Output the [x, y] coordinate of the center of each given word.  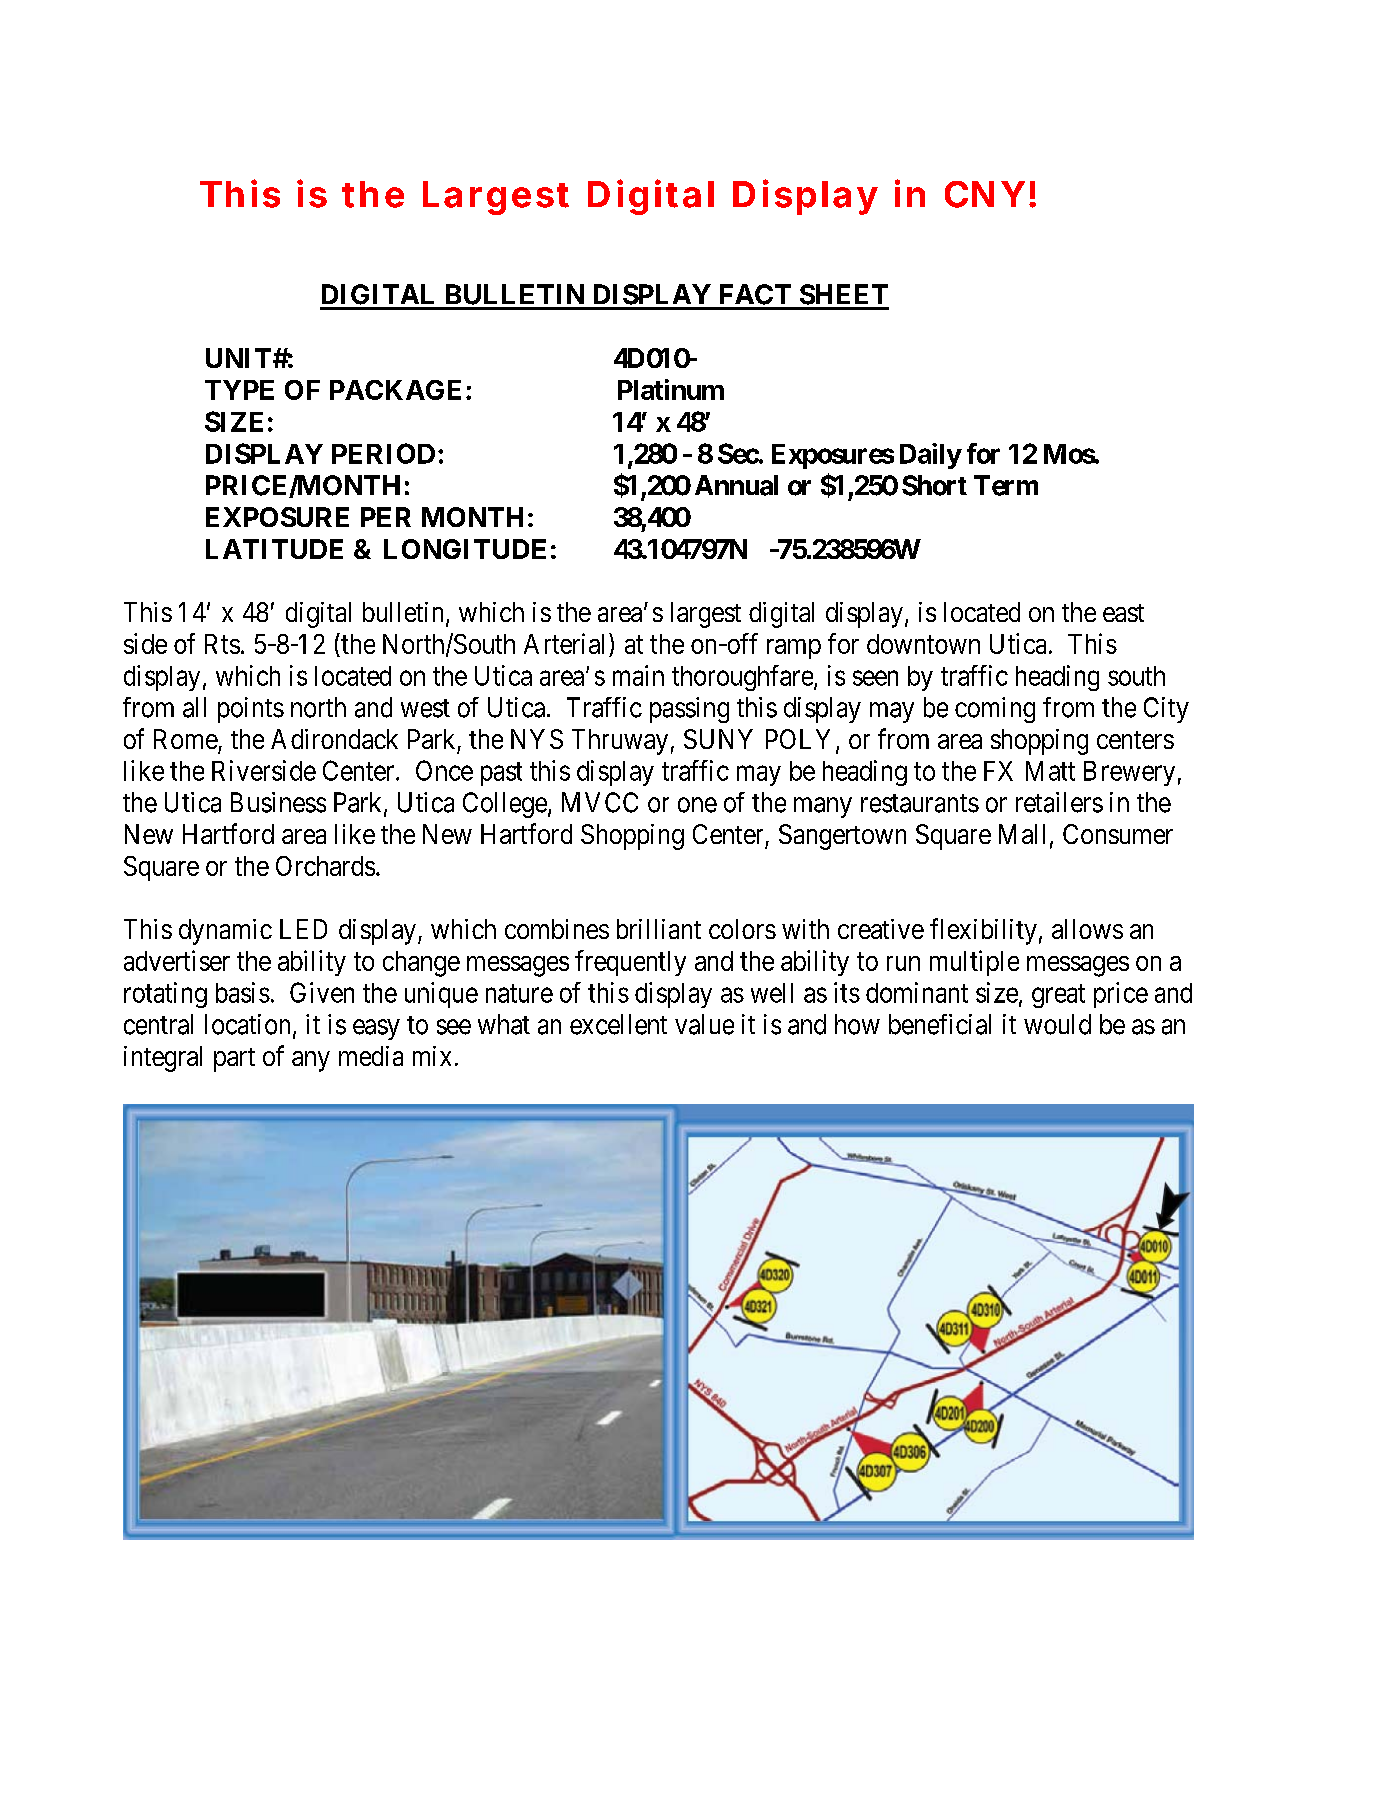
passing [689, 710]
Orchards [325, 866]
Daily [931, 456]
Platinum [671, 389]
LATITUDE [274, 549]
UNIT [240, 358]
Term [1006, 485]
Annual [736, 485]
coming [995, 710]
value [704, 1024]
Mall [1022, 834]
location [247, 1024]
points [251, 710]
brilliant [659, 929]
